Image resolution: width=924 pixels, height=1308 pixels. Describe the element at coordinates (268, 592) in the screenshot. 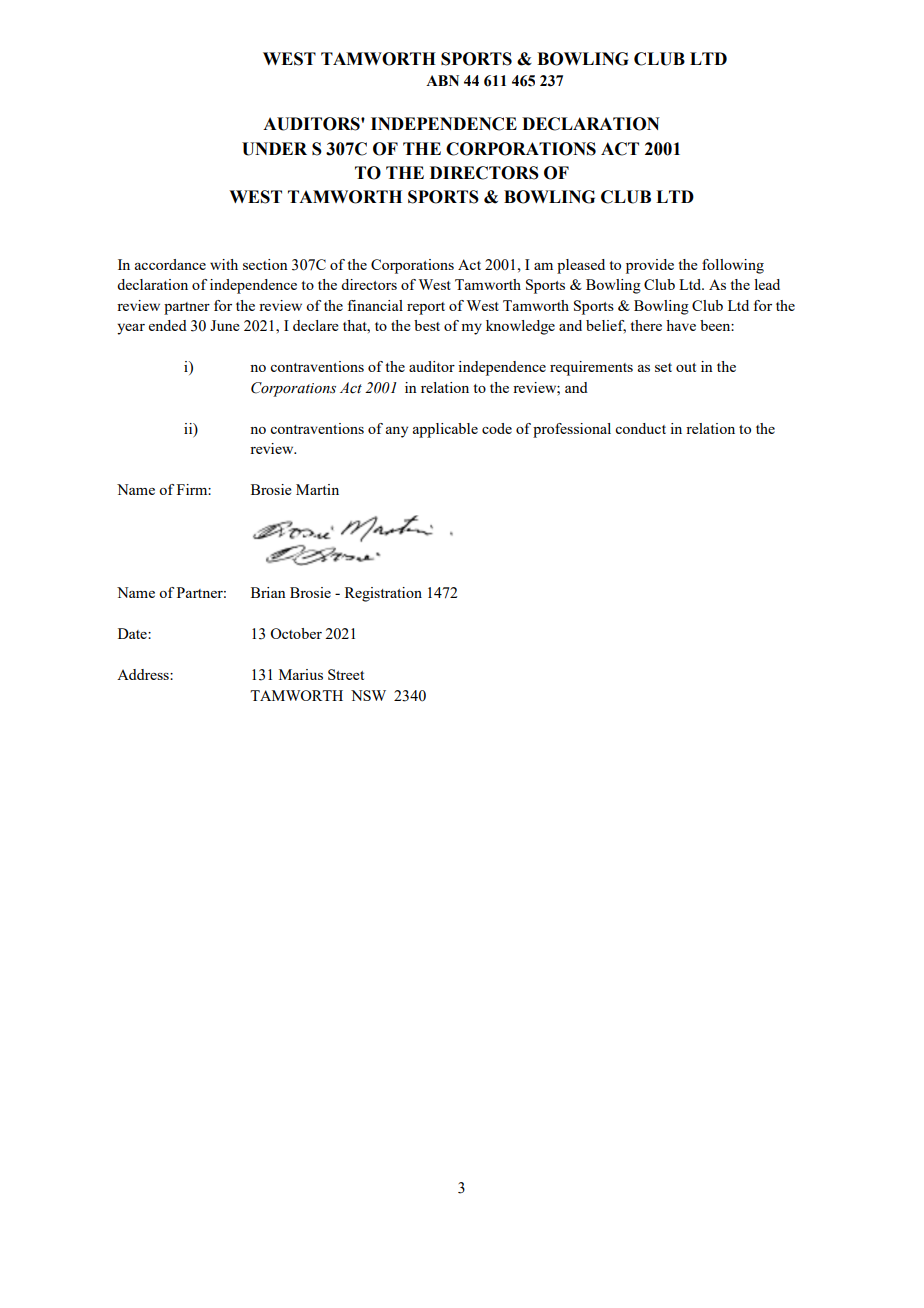

I see `Brian` at that location.
